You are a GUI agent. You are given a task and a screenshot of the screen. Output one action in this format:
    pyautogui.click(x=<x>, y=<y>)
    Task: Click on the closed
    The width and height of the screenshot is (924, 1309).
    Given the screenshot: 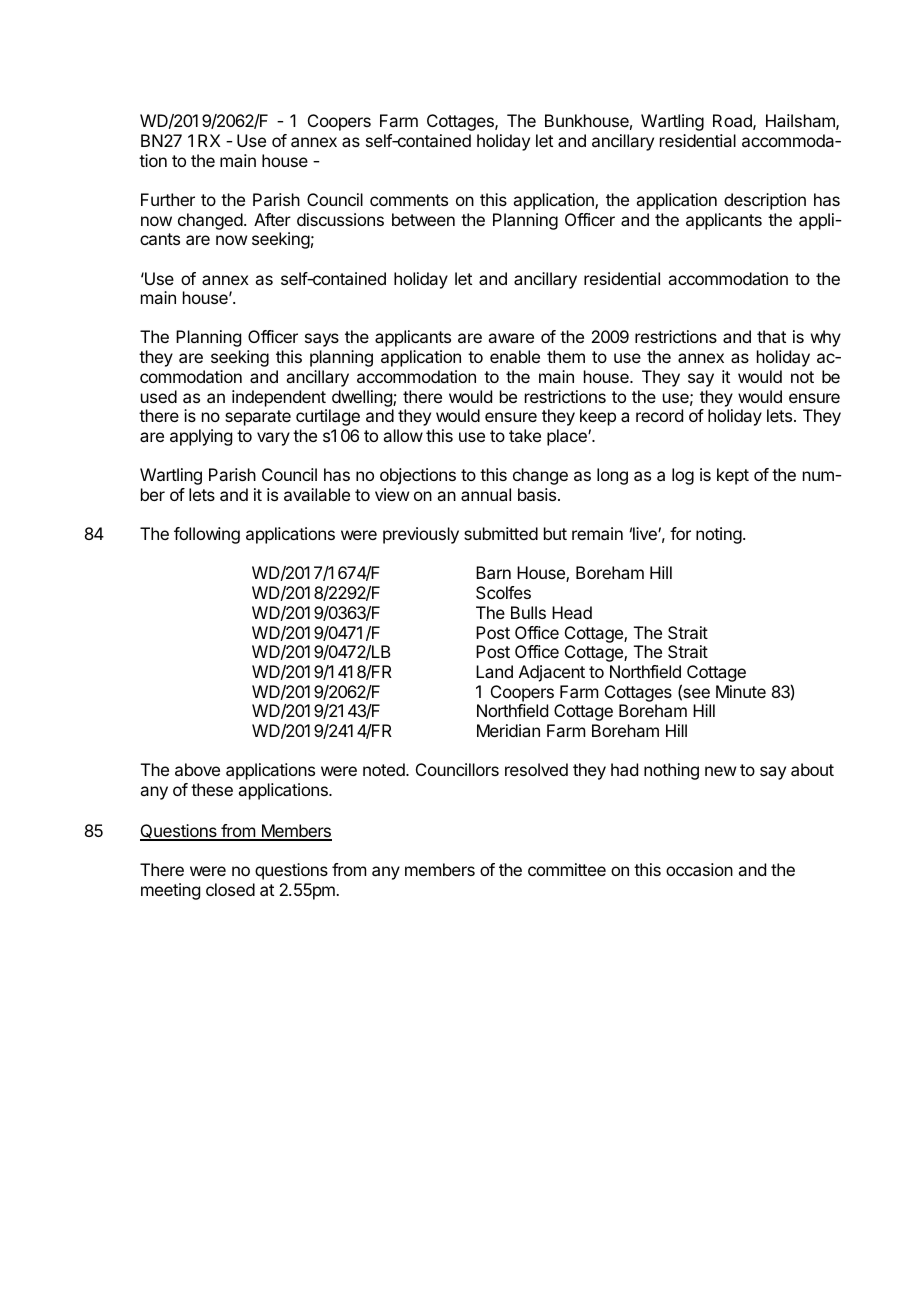 What is the action you would take?
    pyautogui.click(x=230, y=889)
